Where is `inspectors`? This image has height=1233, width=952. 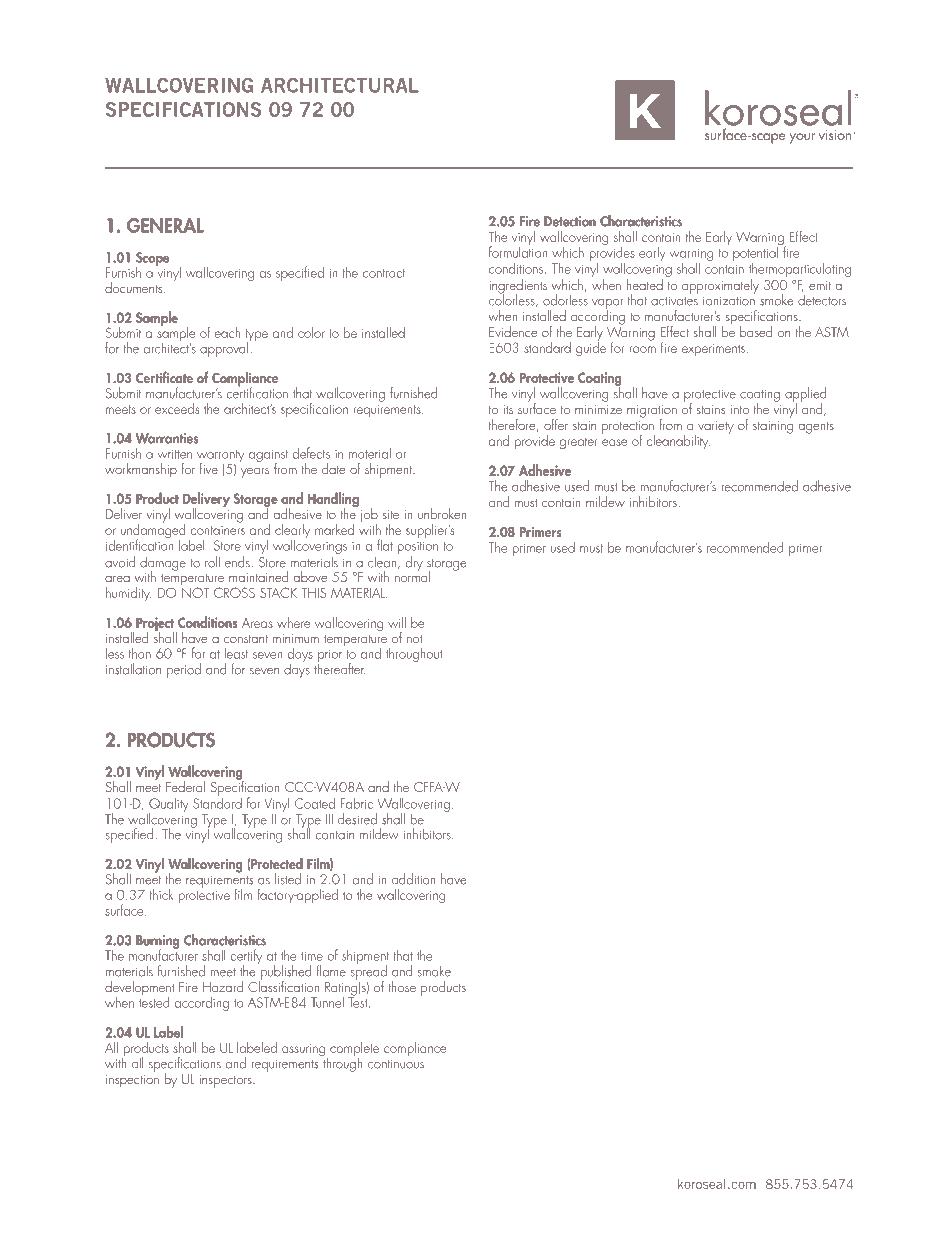
inspectors is located at coordinates (226, 1081).
